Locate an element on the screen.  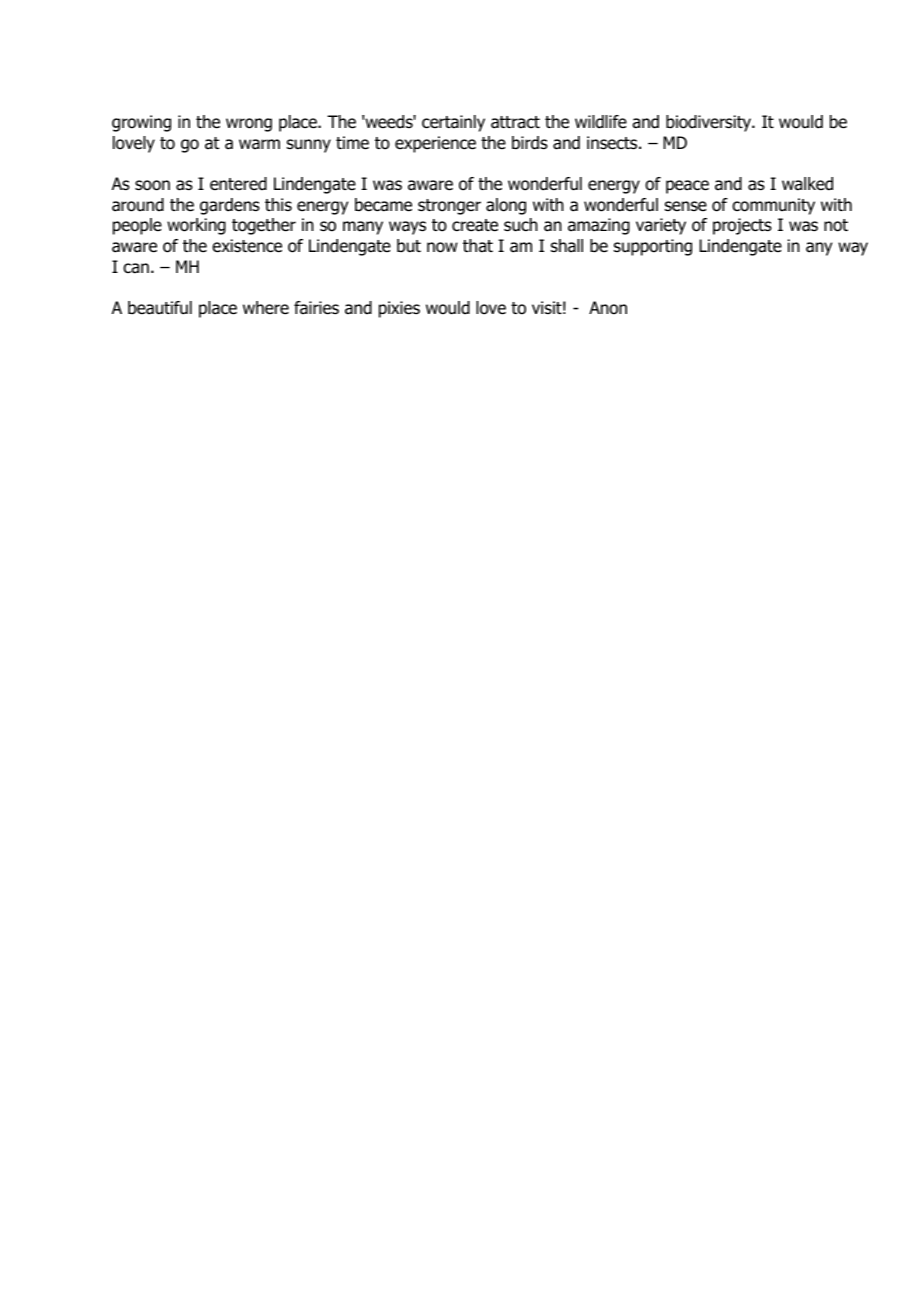
biodiversity is located at coordinates (709, 123).
